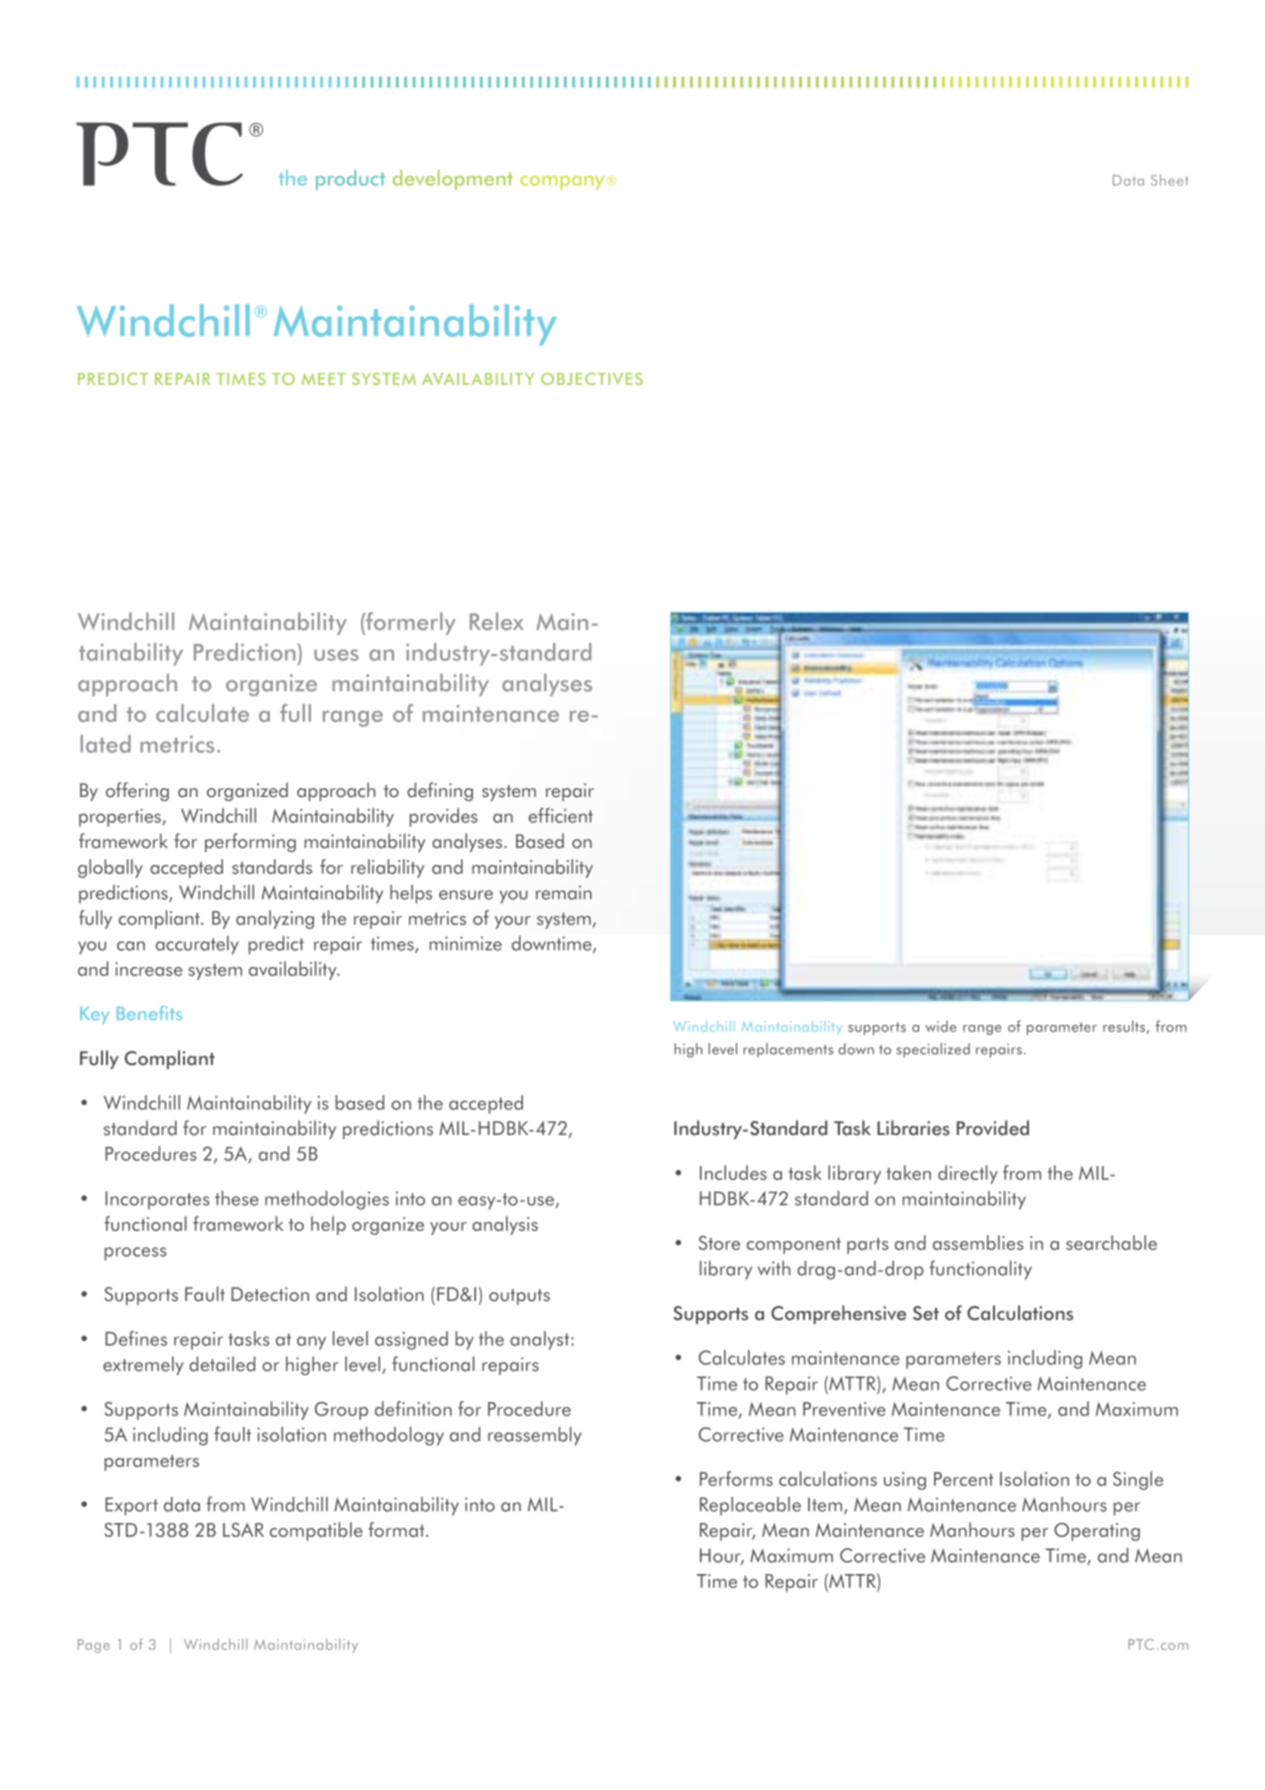 The image size is (1265, 1790). Describe the element at coordinates (1169, 180) in the document. I see `Sheet` at that location.
